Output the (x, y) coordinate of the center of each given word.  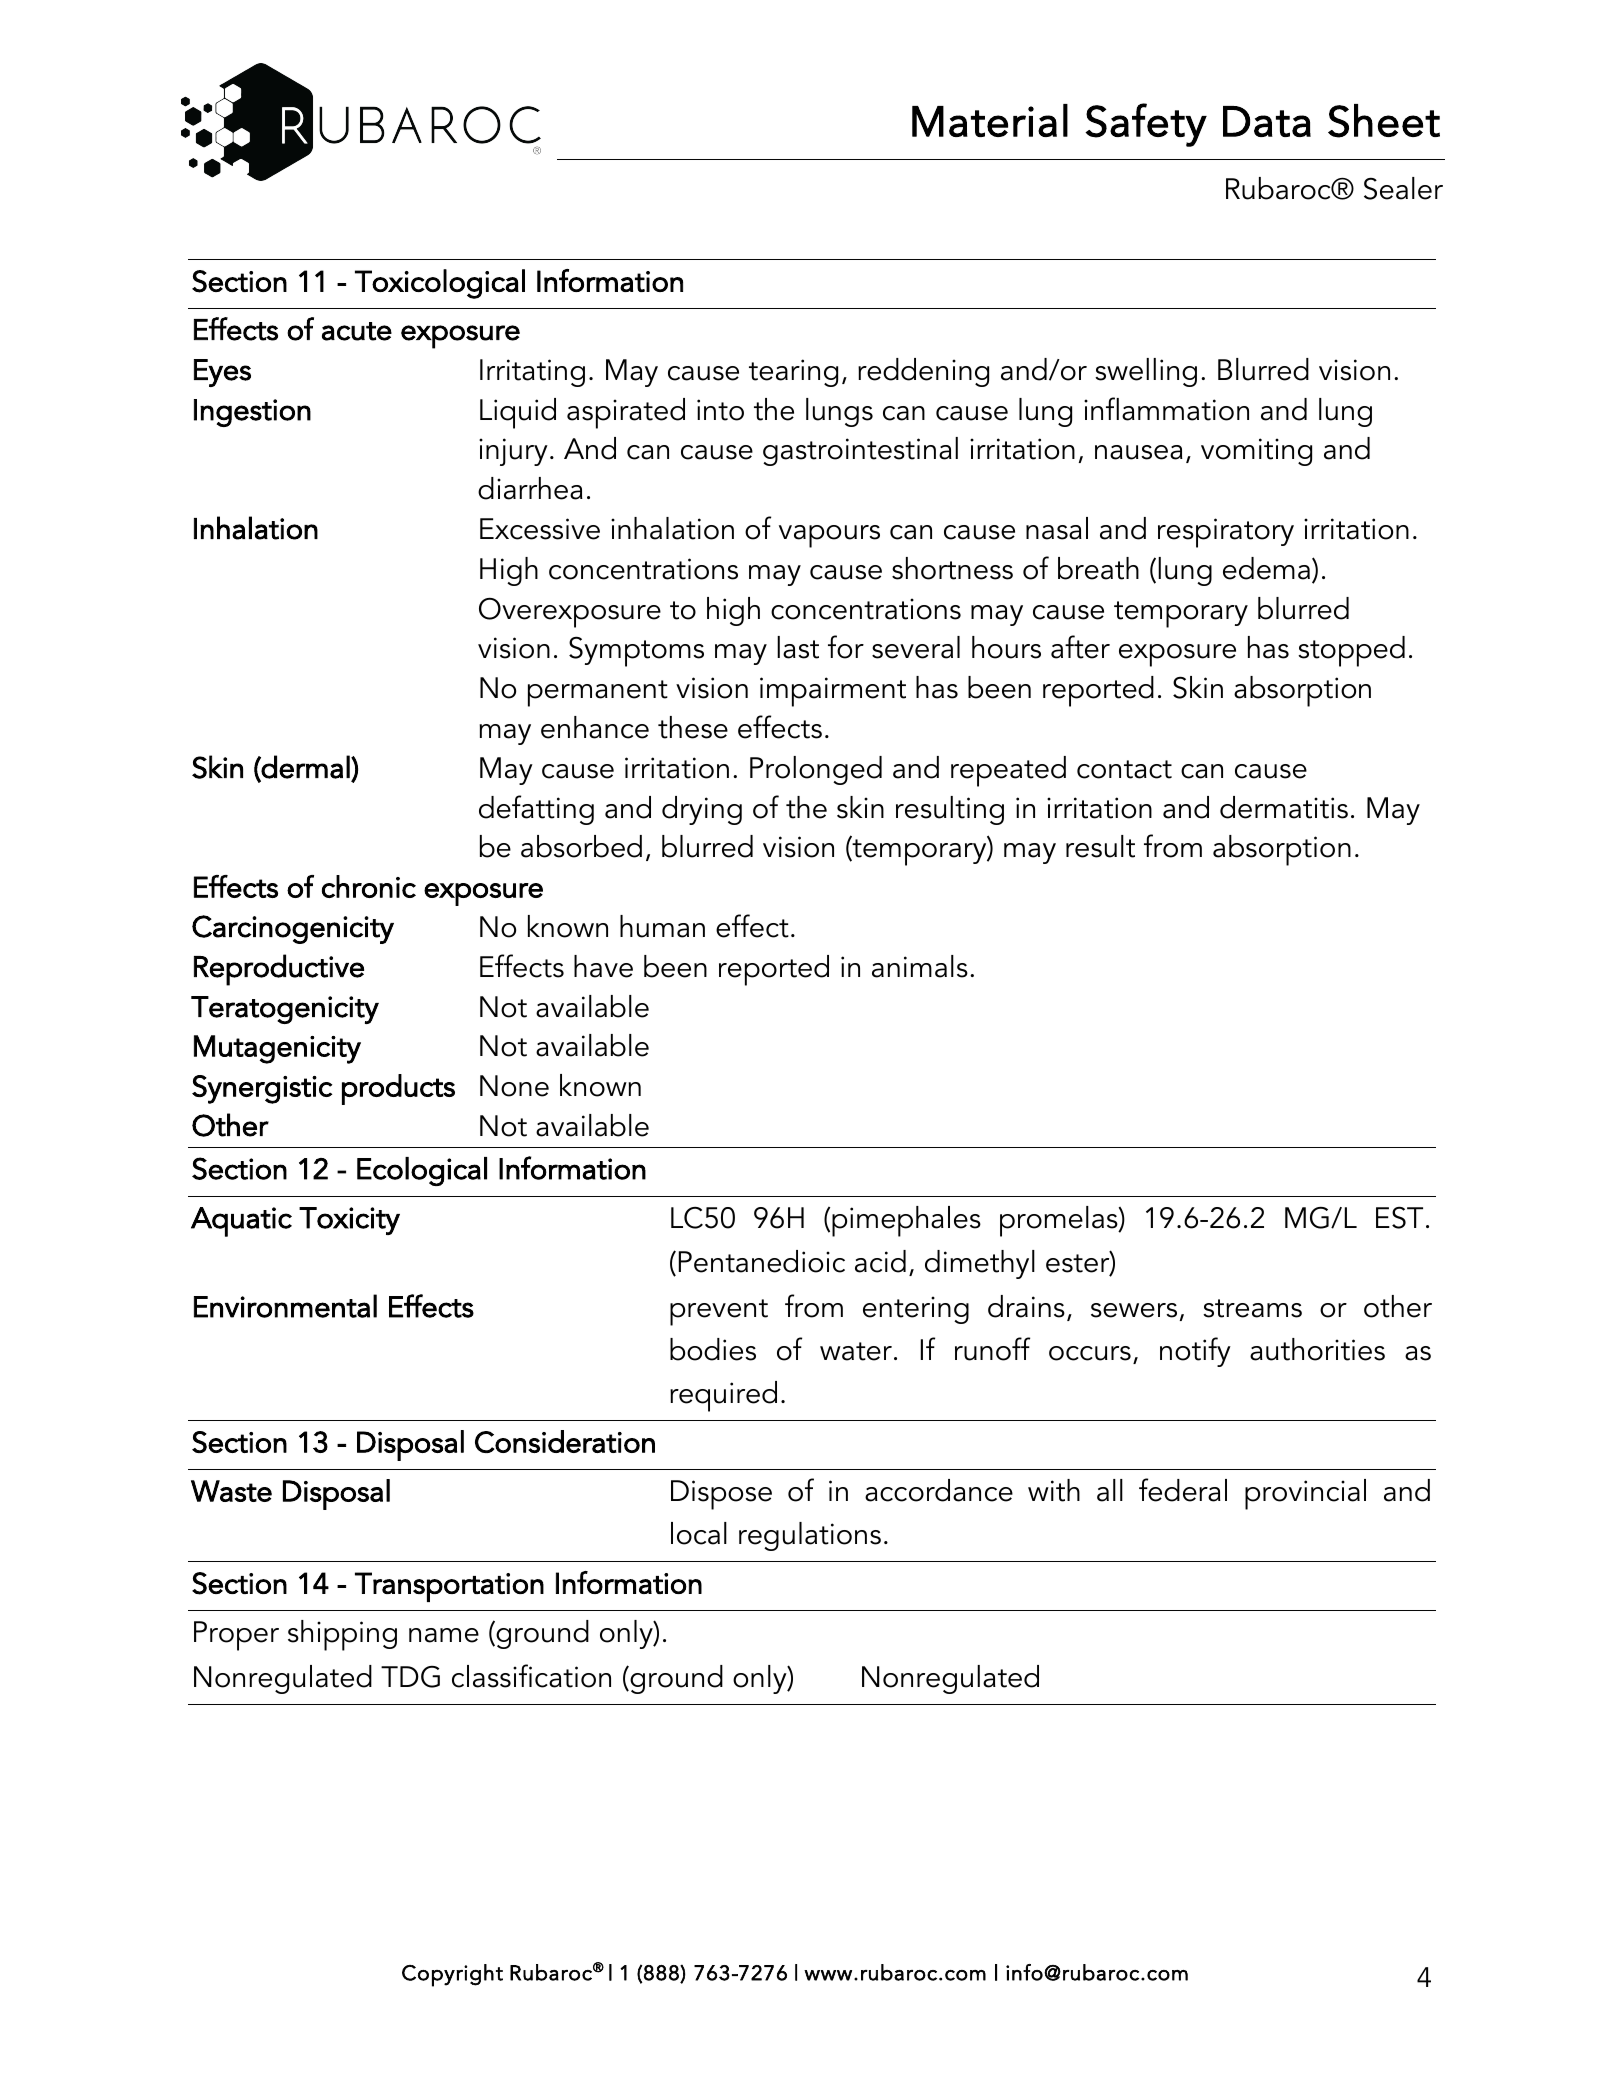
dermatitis (1284, 807)
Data (1267, 121)
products (398, 1089)
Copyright (452, 1975)
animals (920, 966)
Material (990, 120)
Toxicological (440, 284)
